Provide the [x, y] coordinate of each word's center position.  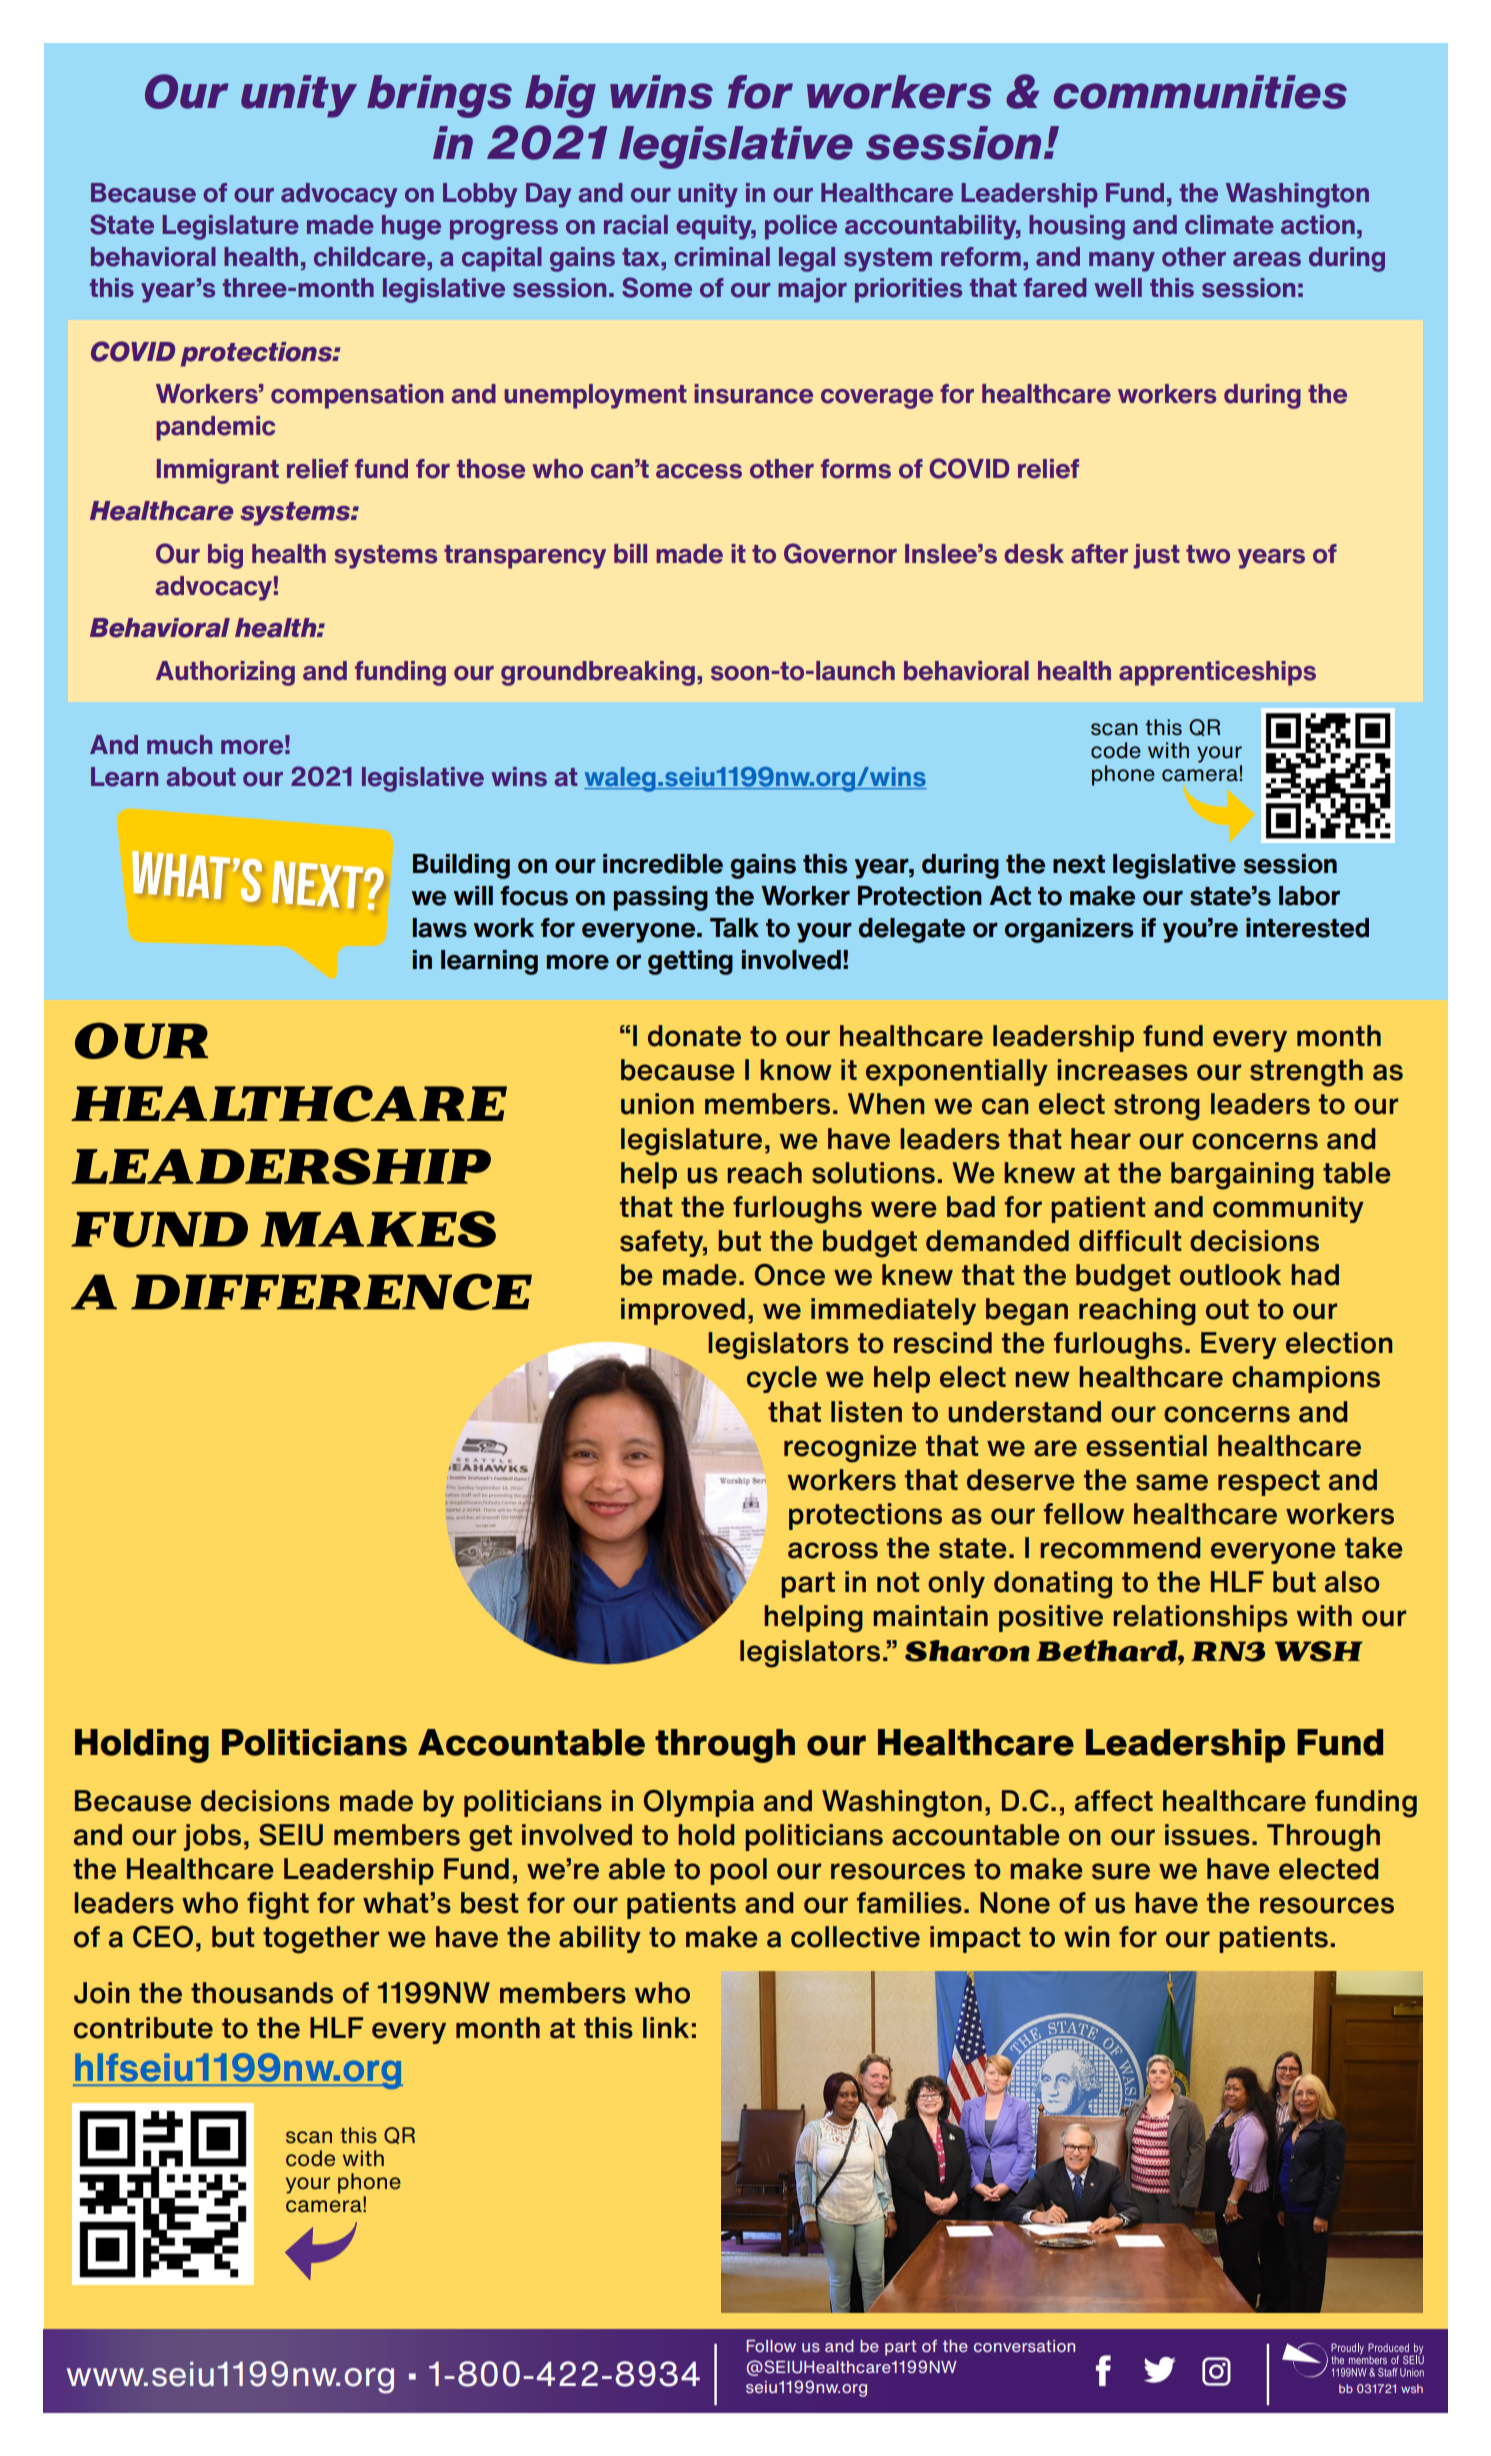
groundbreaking [598, 673]
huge [411, 227]
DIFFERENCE [331, 1292]
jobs [212, 1837]
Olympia [699, 1803]
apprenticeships [1217, 673]
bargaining [1242, 1176]
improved [683, 1311]
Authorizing [225, 673]
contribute [143, 2028]
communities [1200, 92]
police [801, 227]
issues [1207, 1835]
